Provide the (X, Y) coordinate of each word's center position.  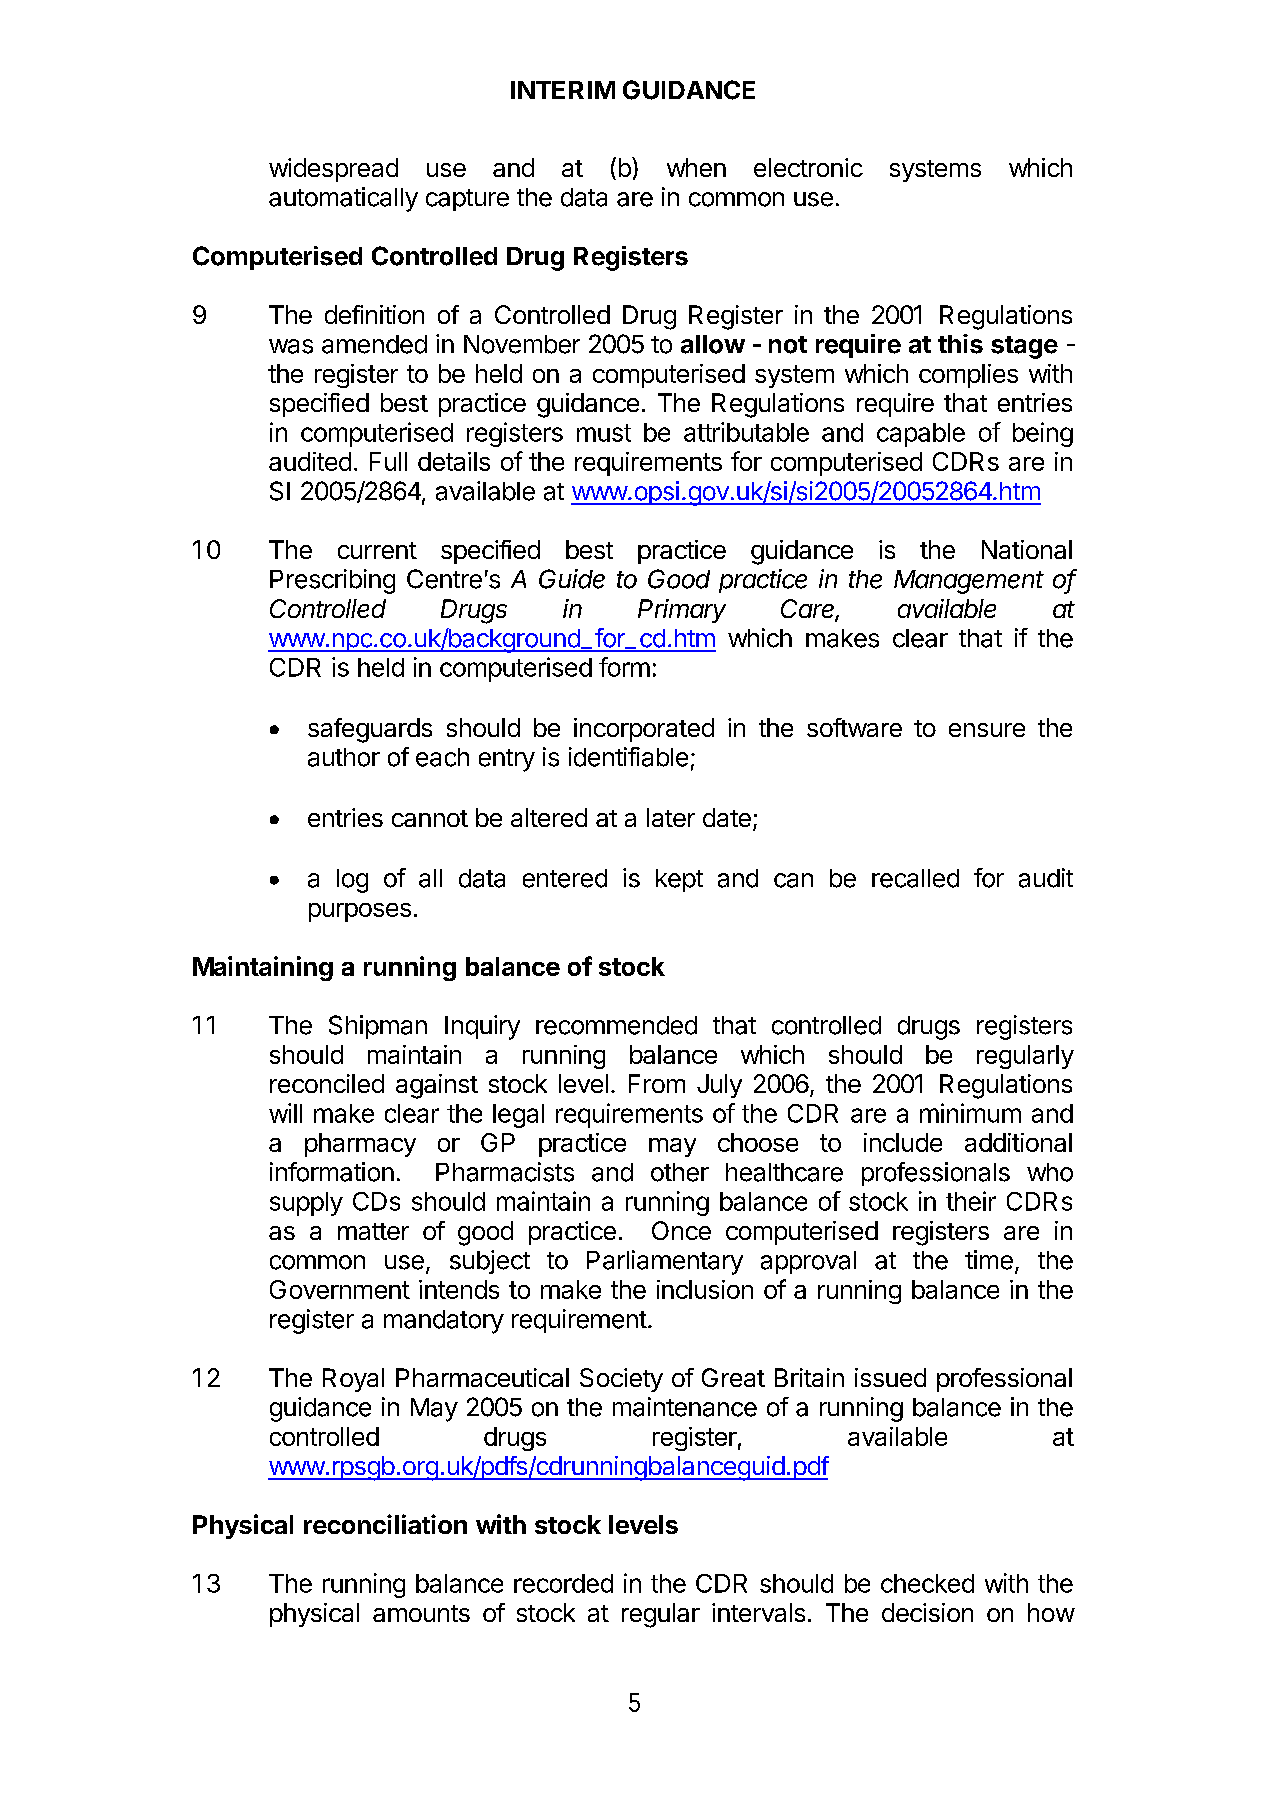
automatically (343, 199)
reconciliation (385, 1524)
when (696, 167)
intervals (758, 1612)
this (960, 344)
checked (927, 1583)
